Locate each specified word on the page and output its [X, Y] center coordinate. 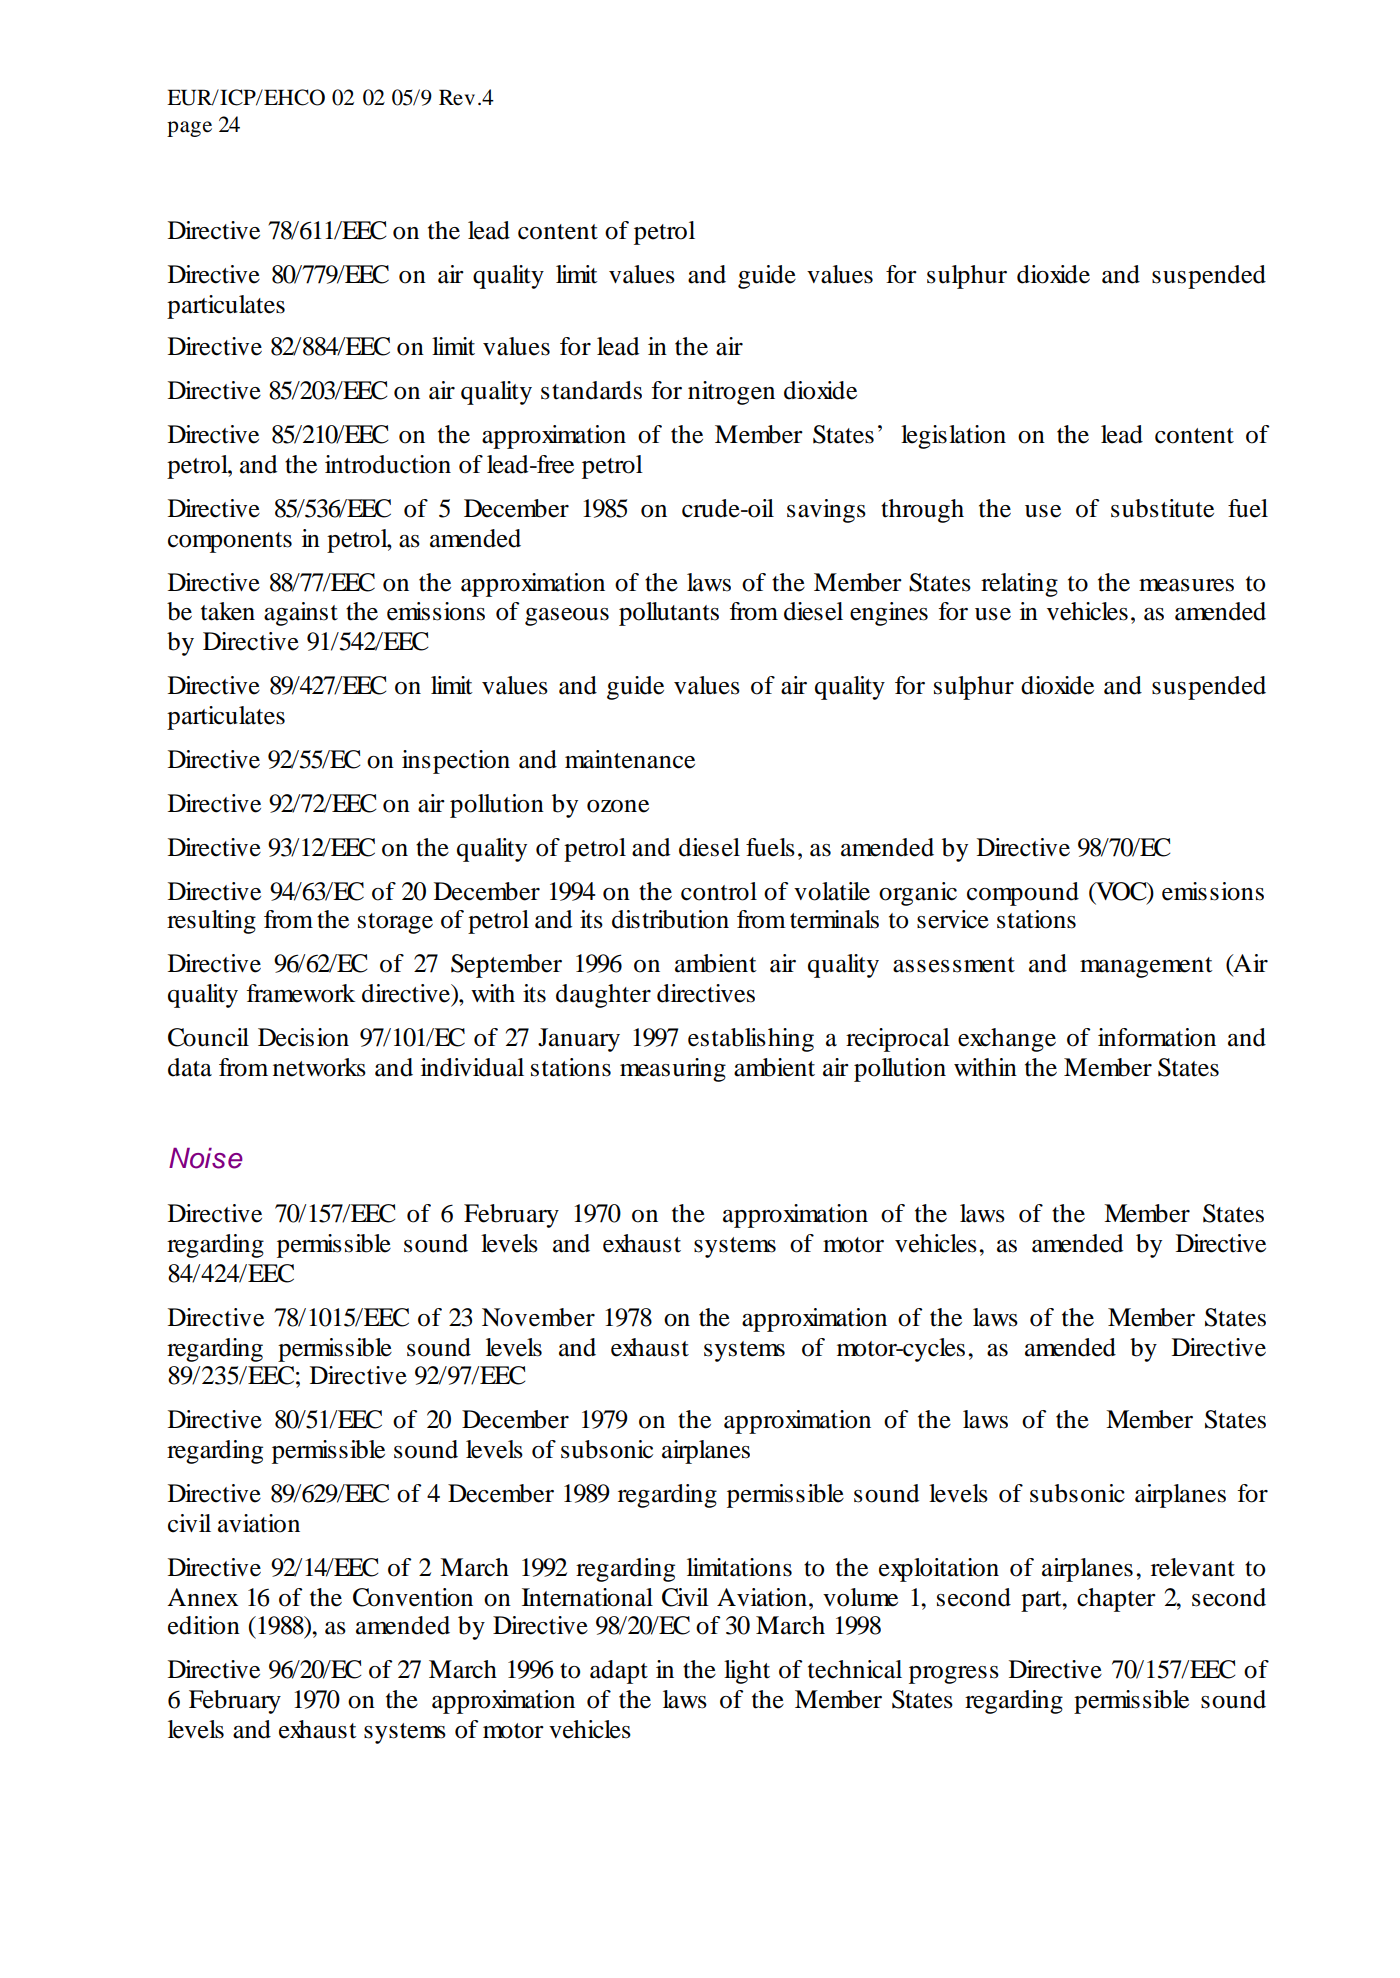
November [538, 1317]
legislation [953, 437]
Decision [303, 1037]
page [189, 129]
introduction [388, 464]
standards [591, 390]
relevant [1193, 1567]
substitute [1162, 508]
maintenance [630, 759]
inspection [456, 762]
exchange [1007, 1040]
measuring [673, 1070]
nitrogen [731, 393]
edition [204, 1625]
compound [1023, 894]
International [587, 1597]
